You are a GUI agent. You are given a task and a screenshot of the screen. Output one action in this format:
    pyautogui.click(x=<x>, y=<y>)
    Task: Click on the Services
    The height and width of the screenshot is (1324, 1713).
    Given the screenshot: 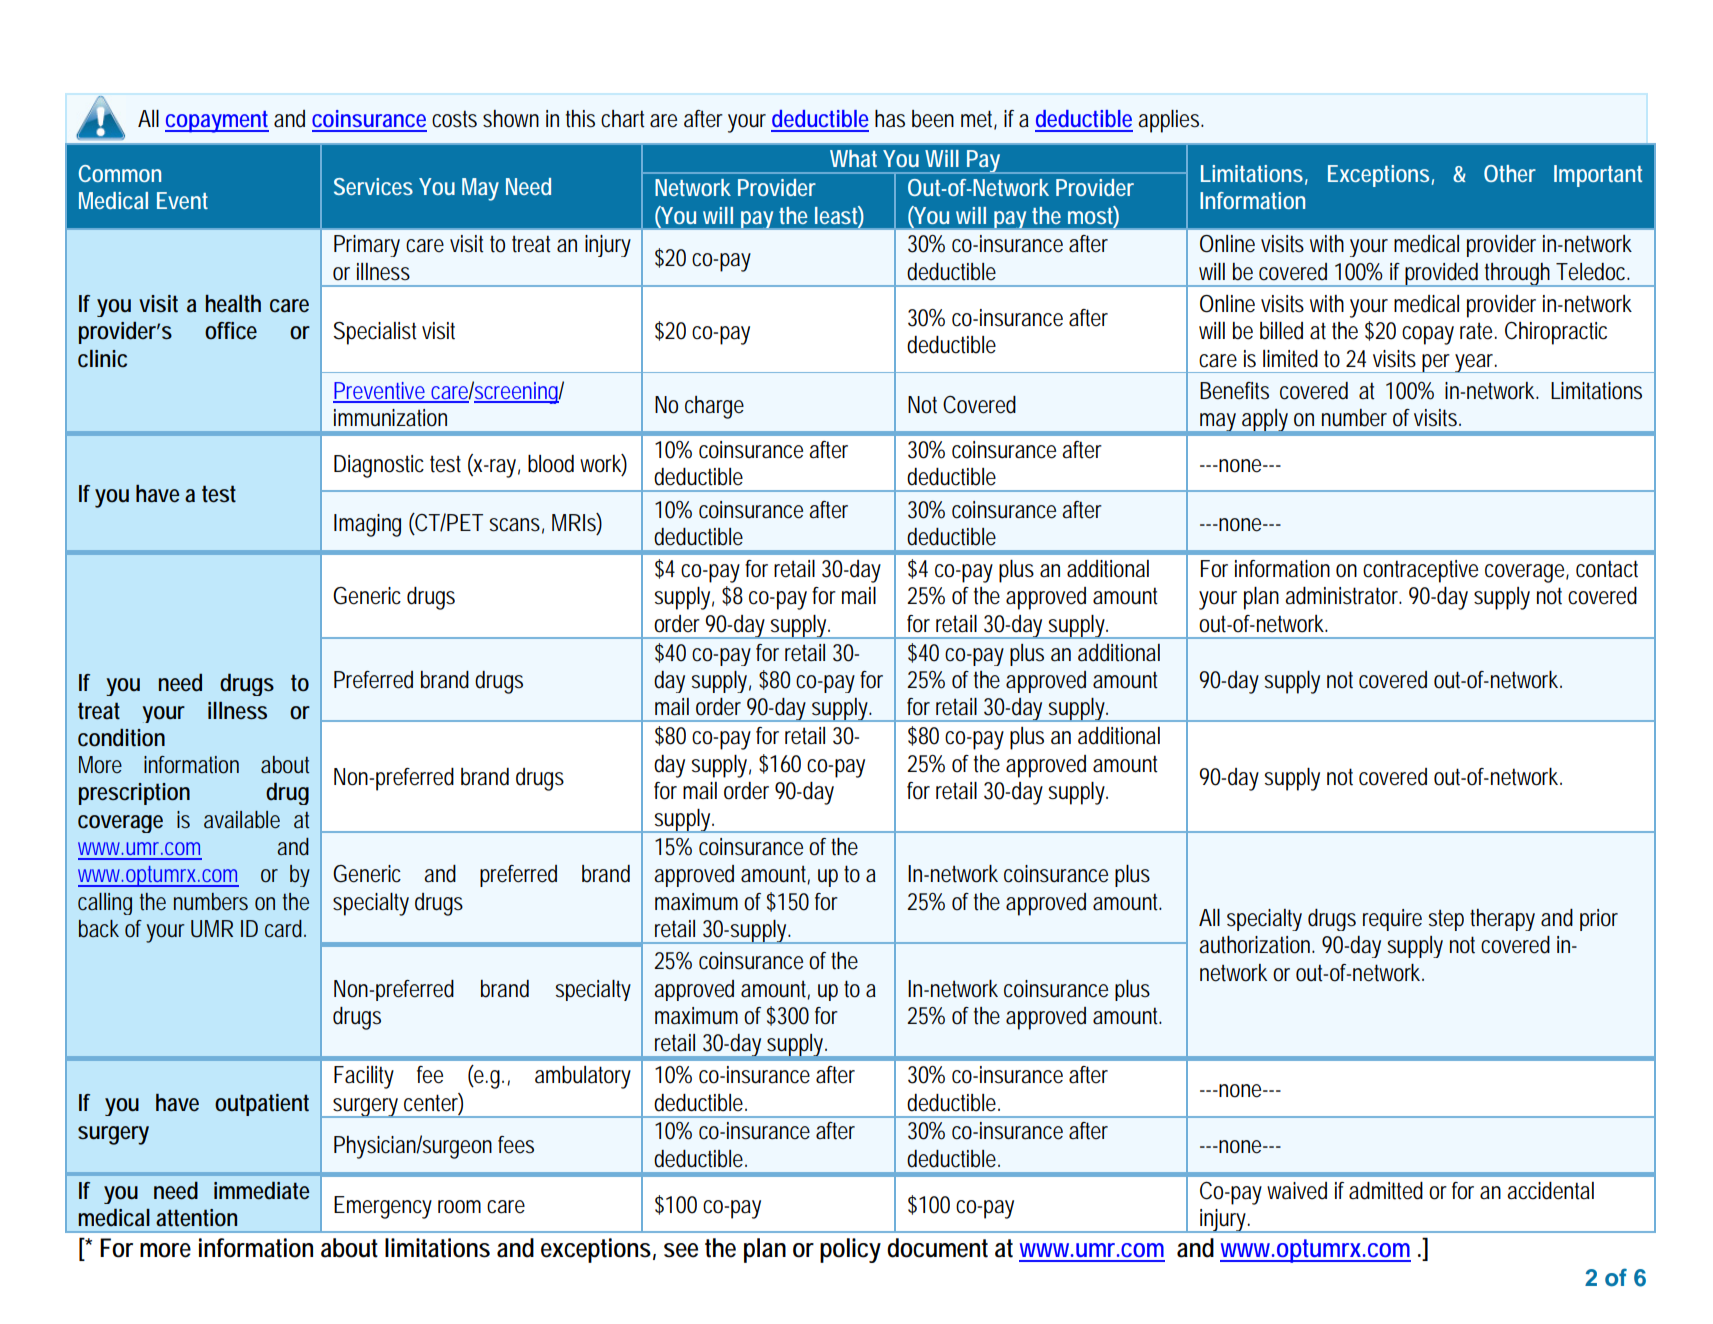 What is the action you would take?
    pyautogui.click(x=373, y=186)
